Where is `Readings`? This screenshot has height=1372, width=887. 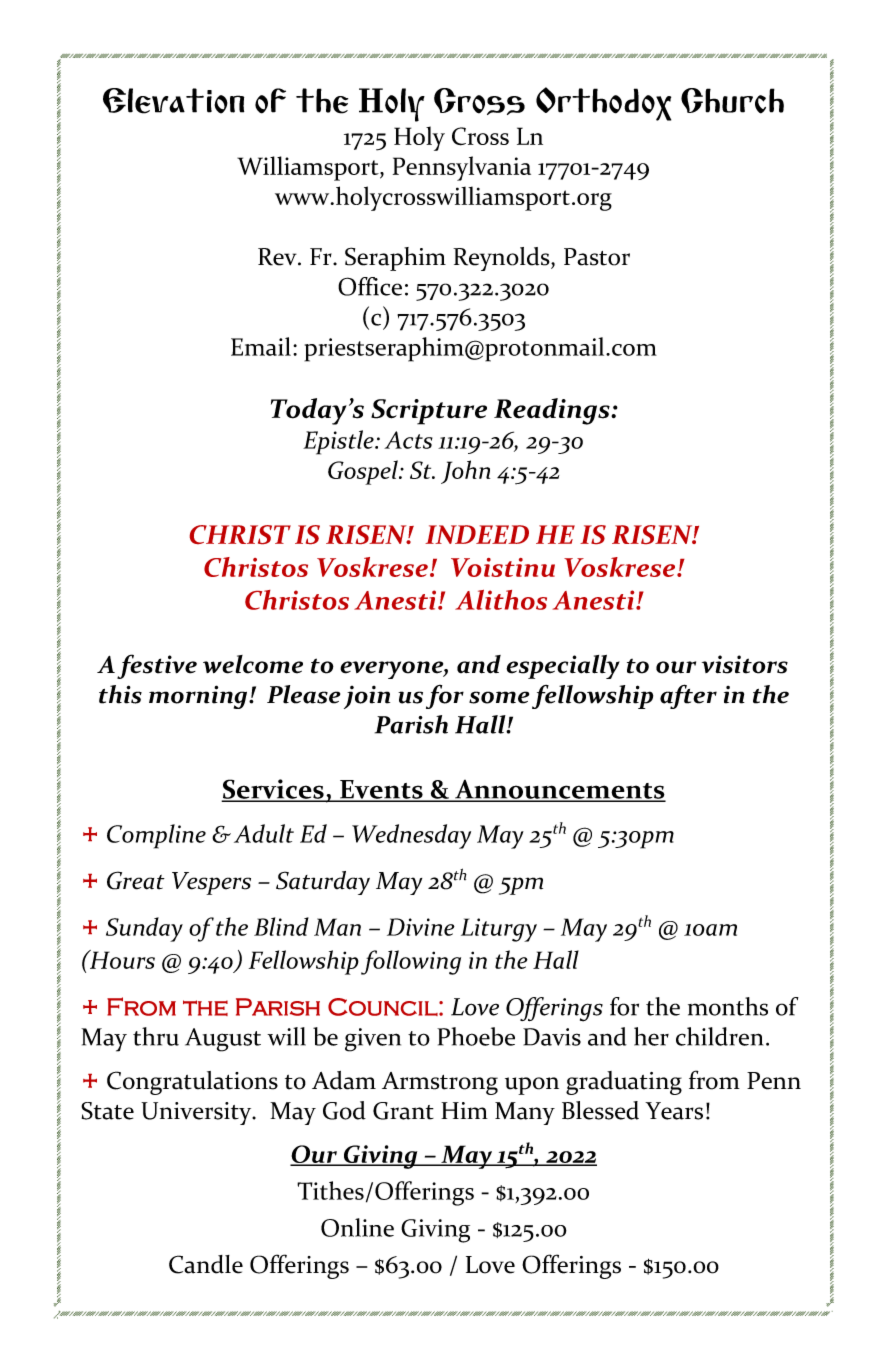
Readings is located at coordinates (553, 411).
